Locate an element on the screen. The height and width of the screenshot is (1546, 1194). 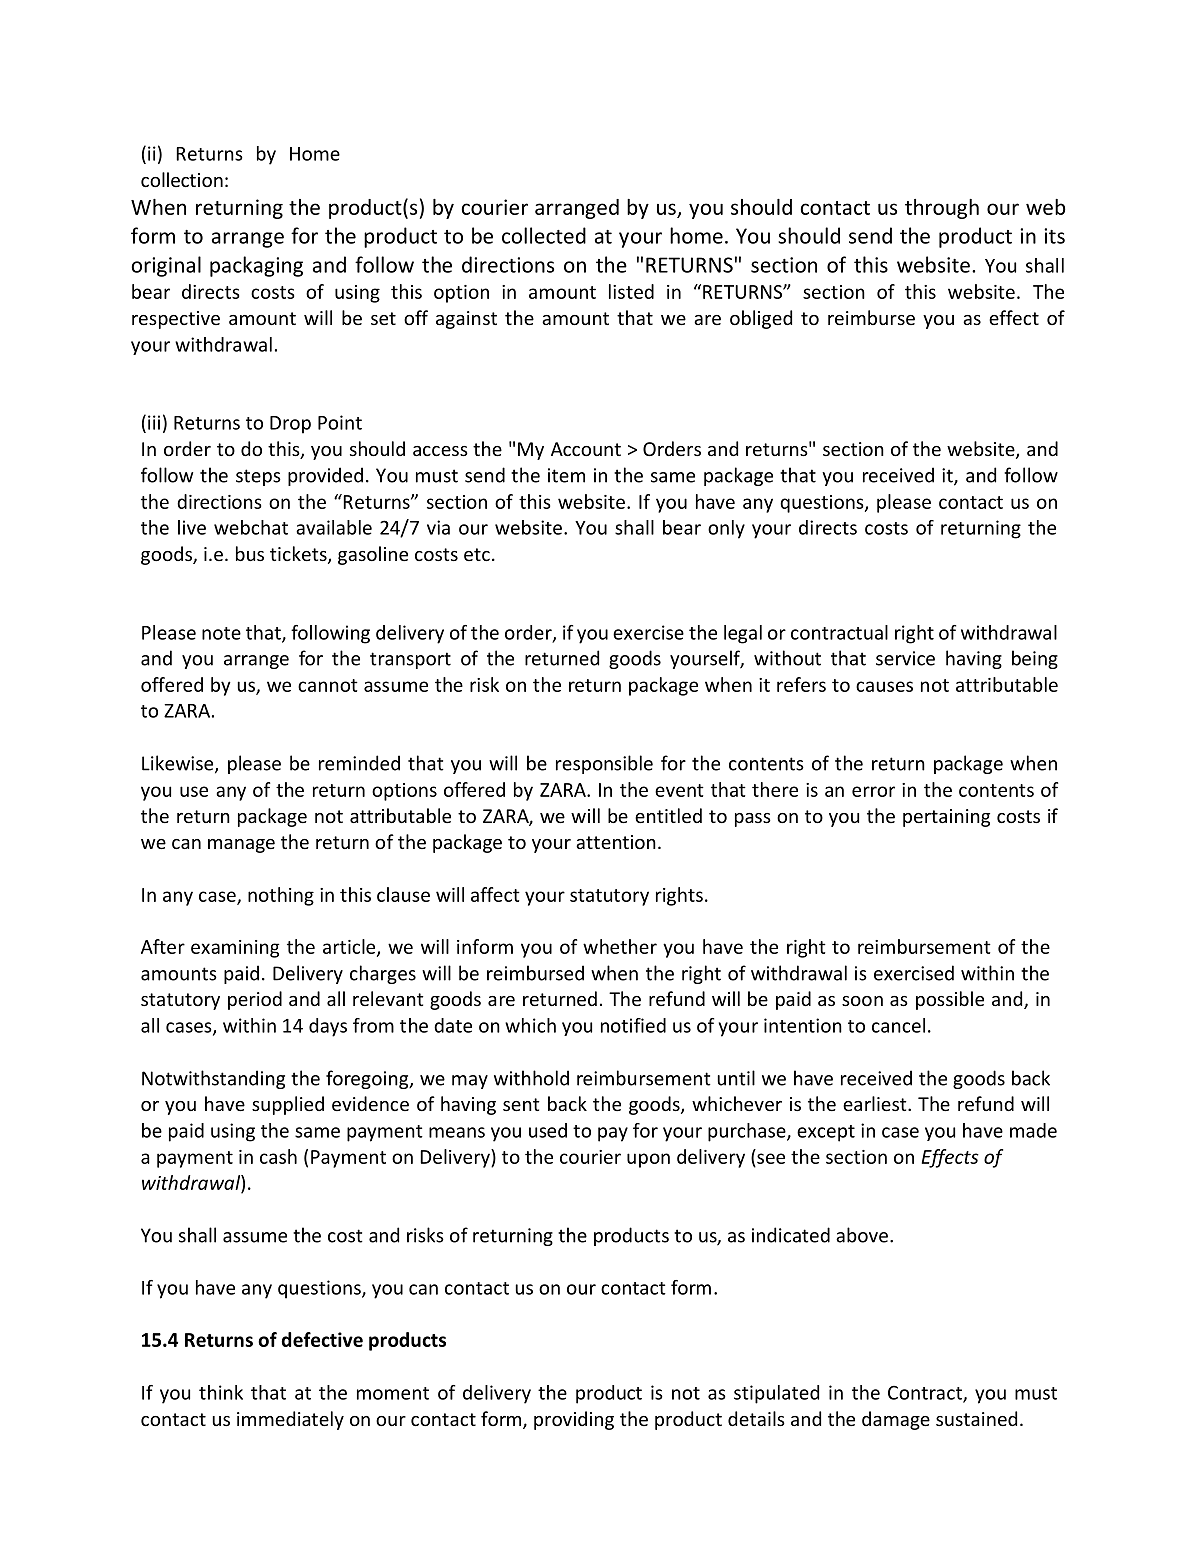
upon is located at coordinates (648, 1160).
